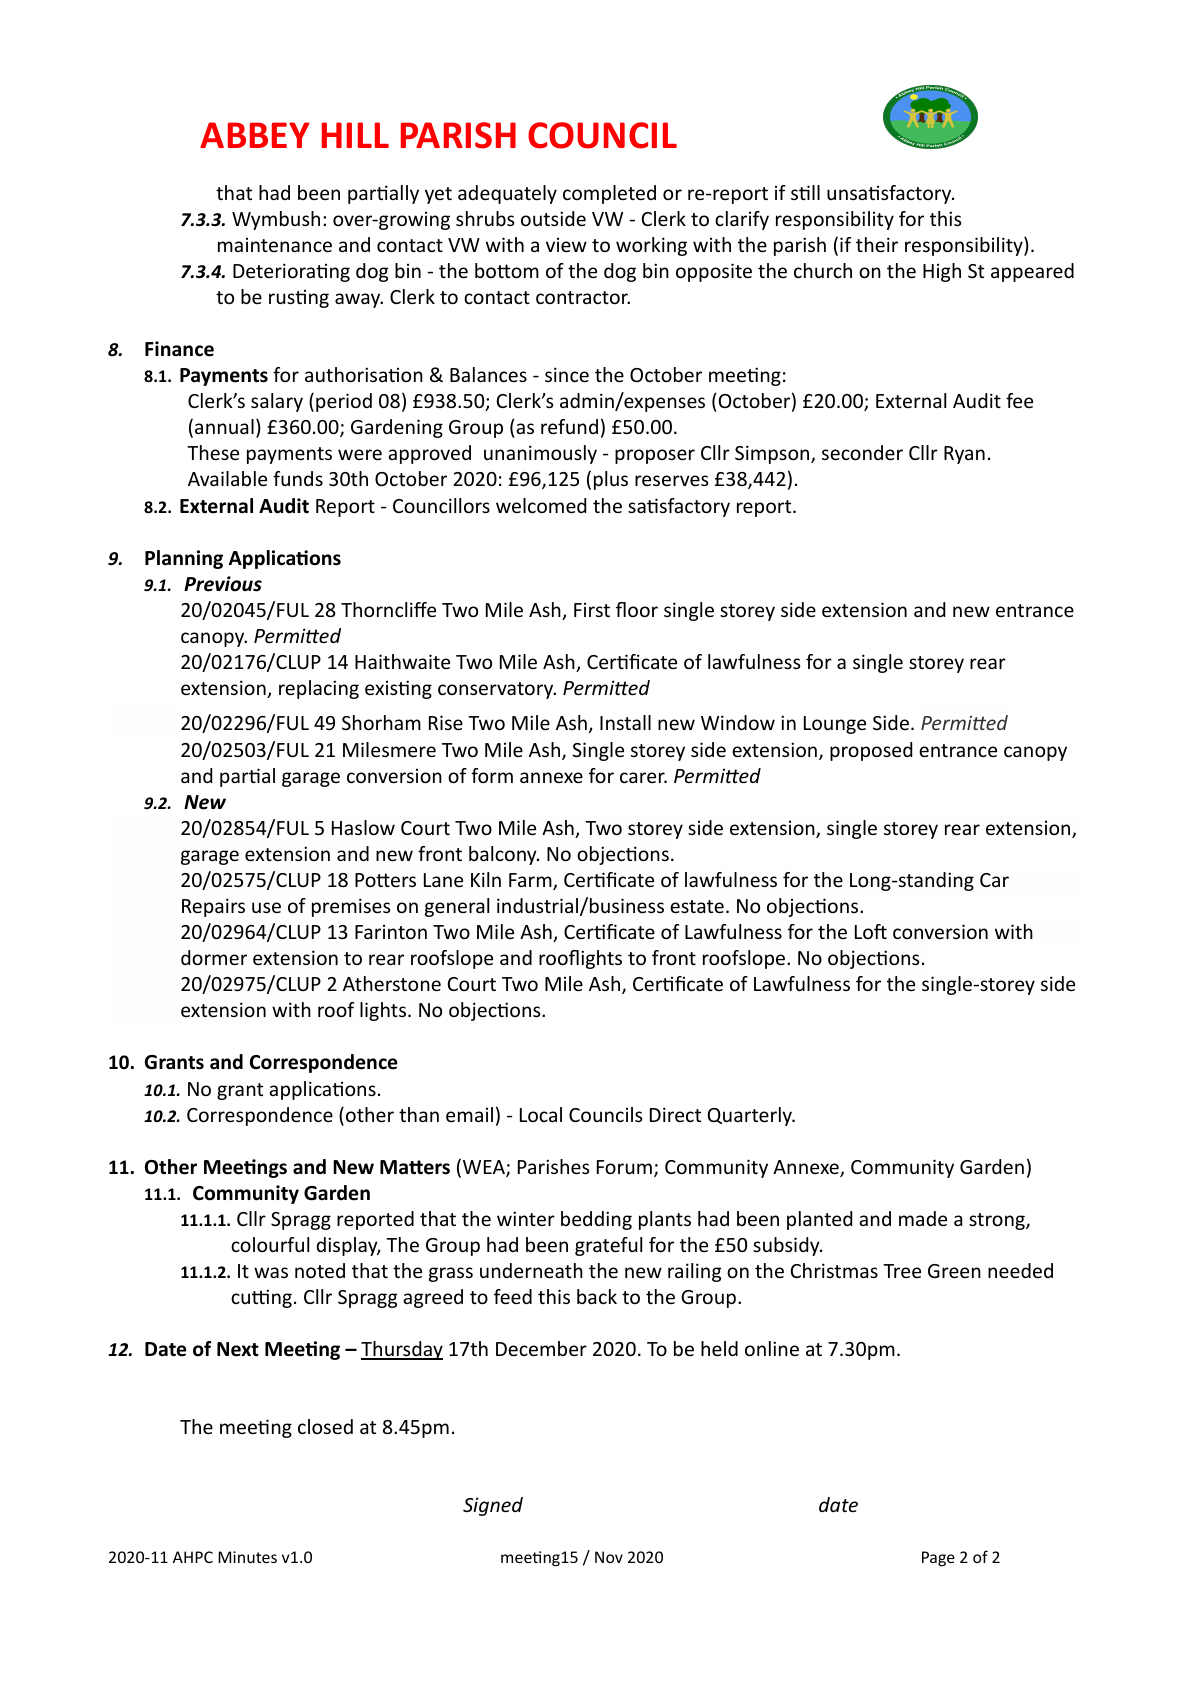 The width and height of the document is (1192, 1687). I want to click on completed, so click(609, 194).
